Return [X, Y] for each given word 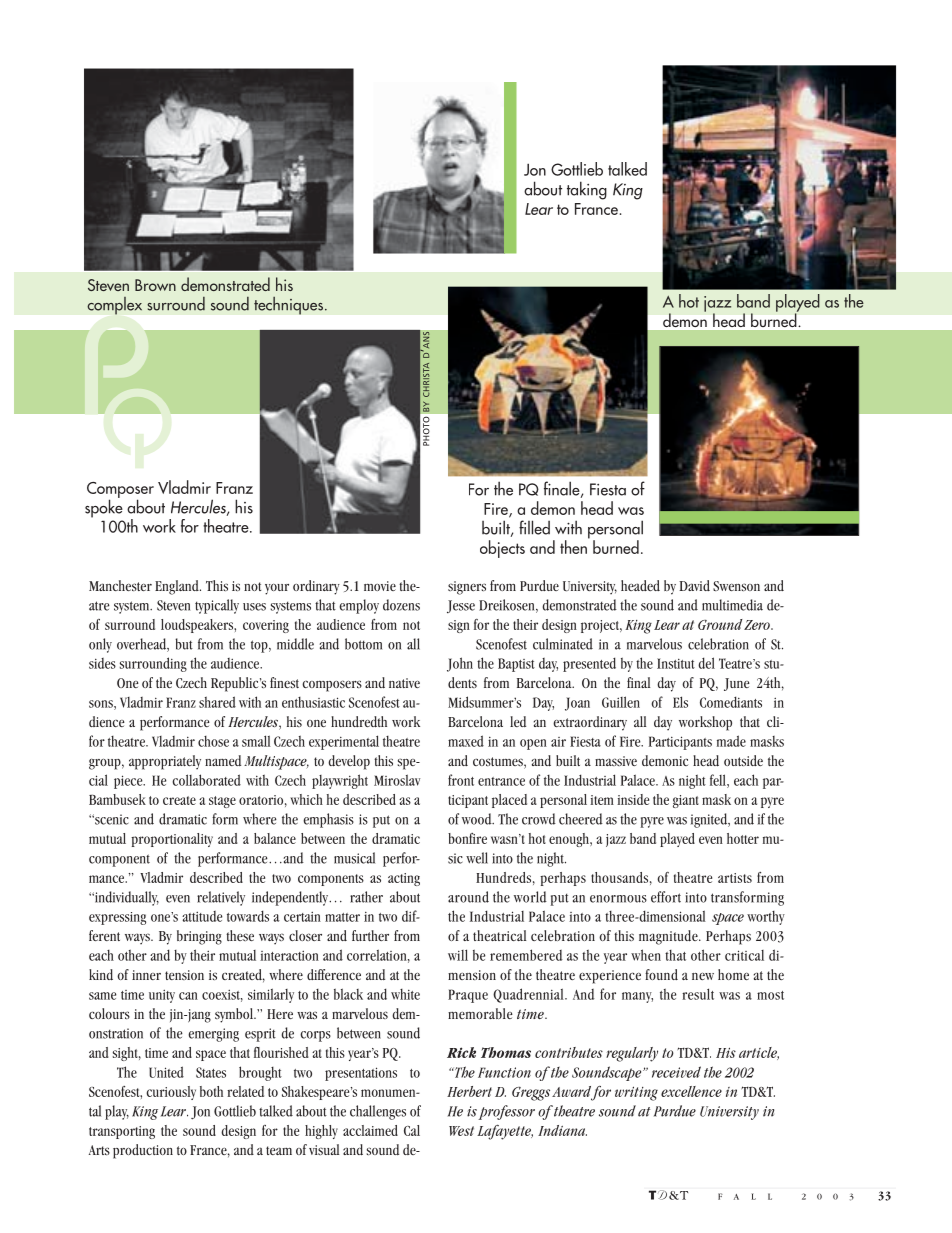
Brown [155, 285]
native [404, 683]
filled [534, 527]
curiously [171, 1093]
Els [680, 702]
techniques [288, 305]
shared [217, 702]
